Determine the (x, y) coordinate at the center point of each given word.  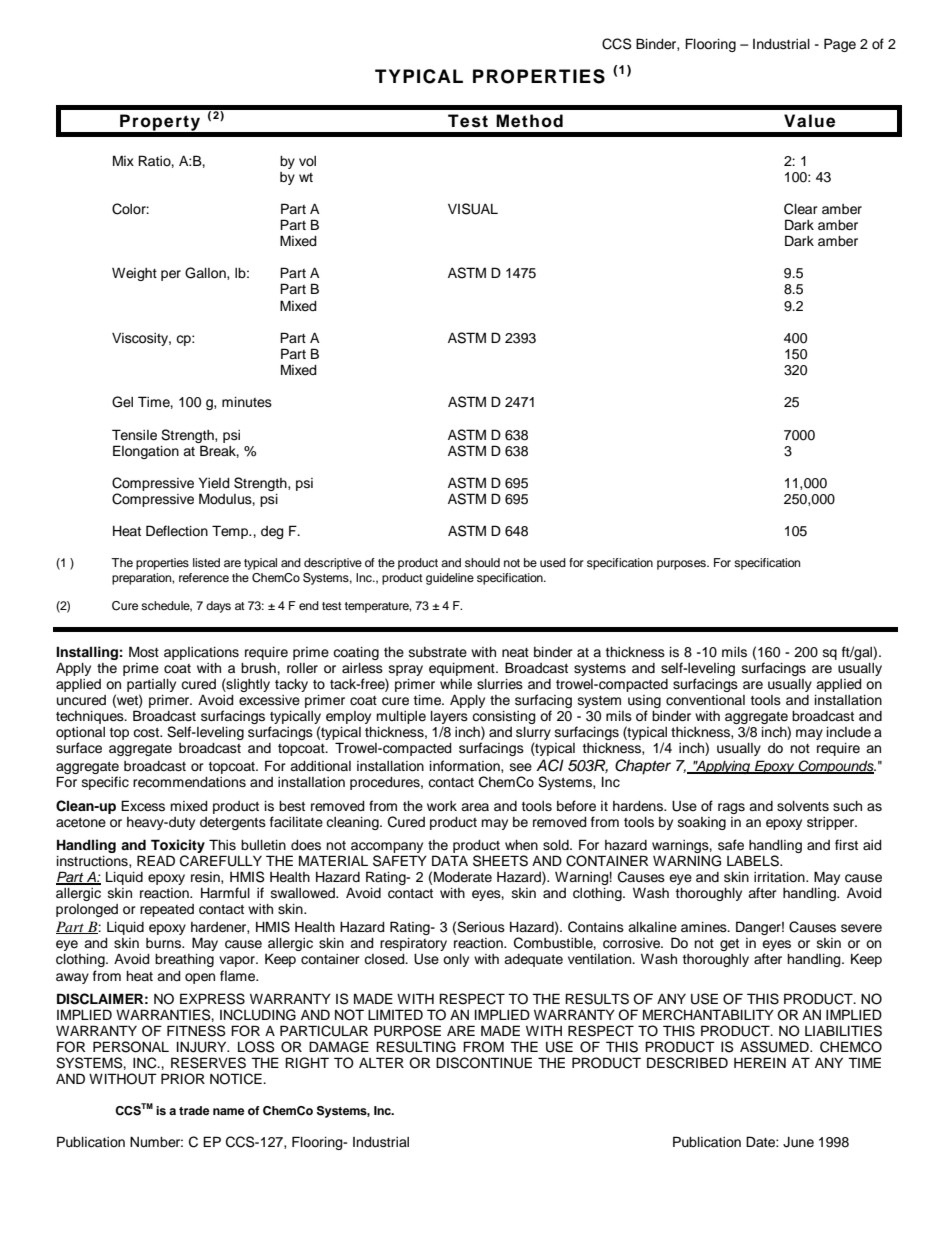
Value (809, 121)
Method (529, 121)
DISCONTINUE (484, 1063)
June (798, 1142)
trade (194, 1110)
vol (307, 161)
